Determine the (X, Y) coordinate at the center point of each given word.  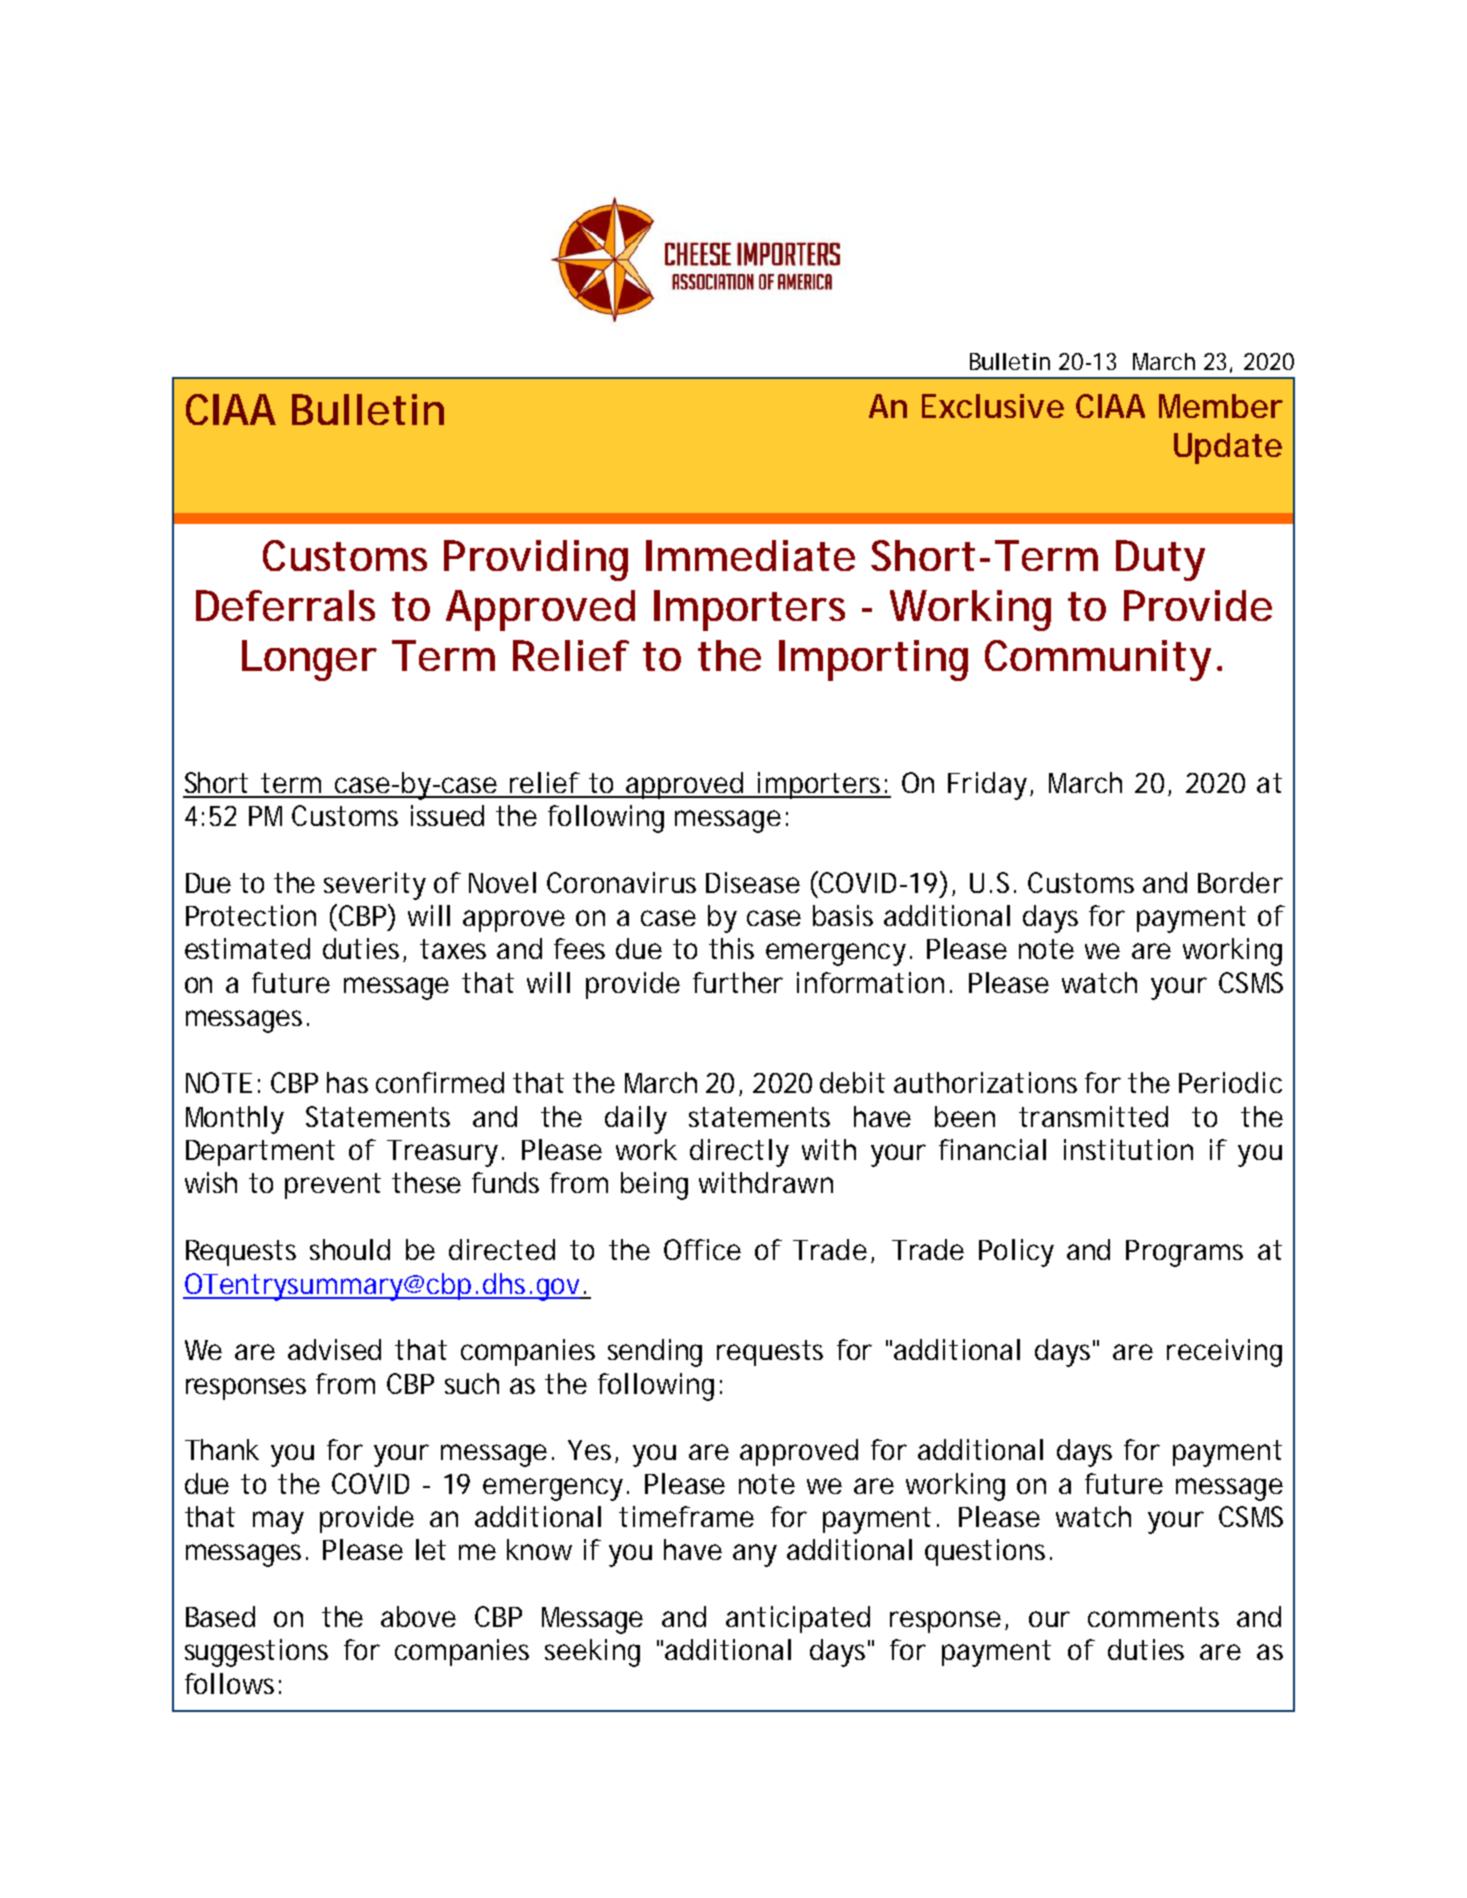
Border (1240, 882)
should (350, 1249)
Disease (753, 882)
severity (375, 886)
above (418, 1616)
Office (702, 1249)
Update (1228, 448)
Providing (536, 560)
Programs (1184, 1253)
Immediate (750, 555)
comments (1153, 1617)
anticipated (798, 1619)
